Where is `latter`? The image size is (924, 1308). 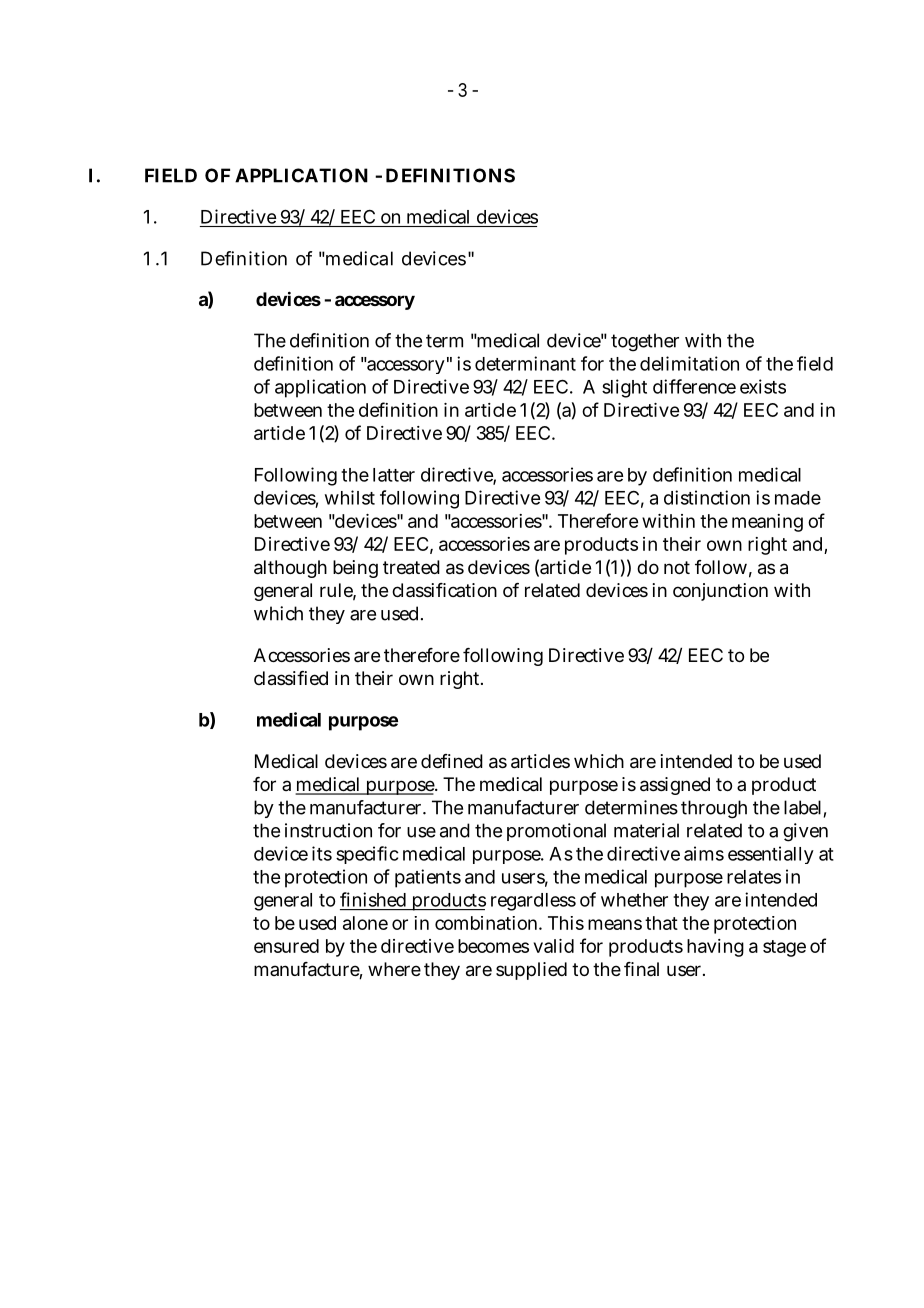
latter is located at coordinates (394, 475).
